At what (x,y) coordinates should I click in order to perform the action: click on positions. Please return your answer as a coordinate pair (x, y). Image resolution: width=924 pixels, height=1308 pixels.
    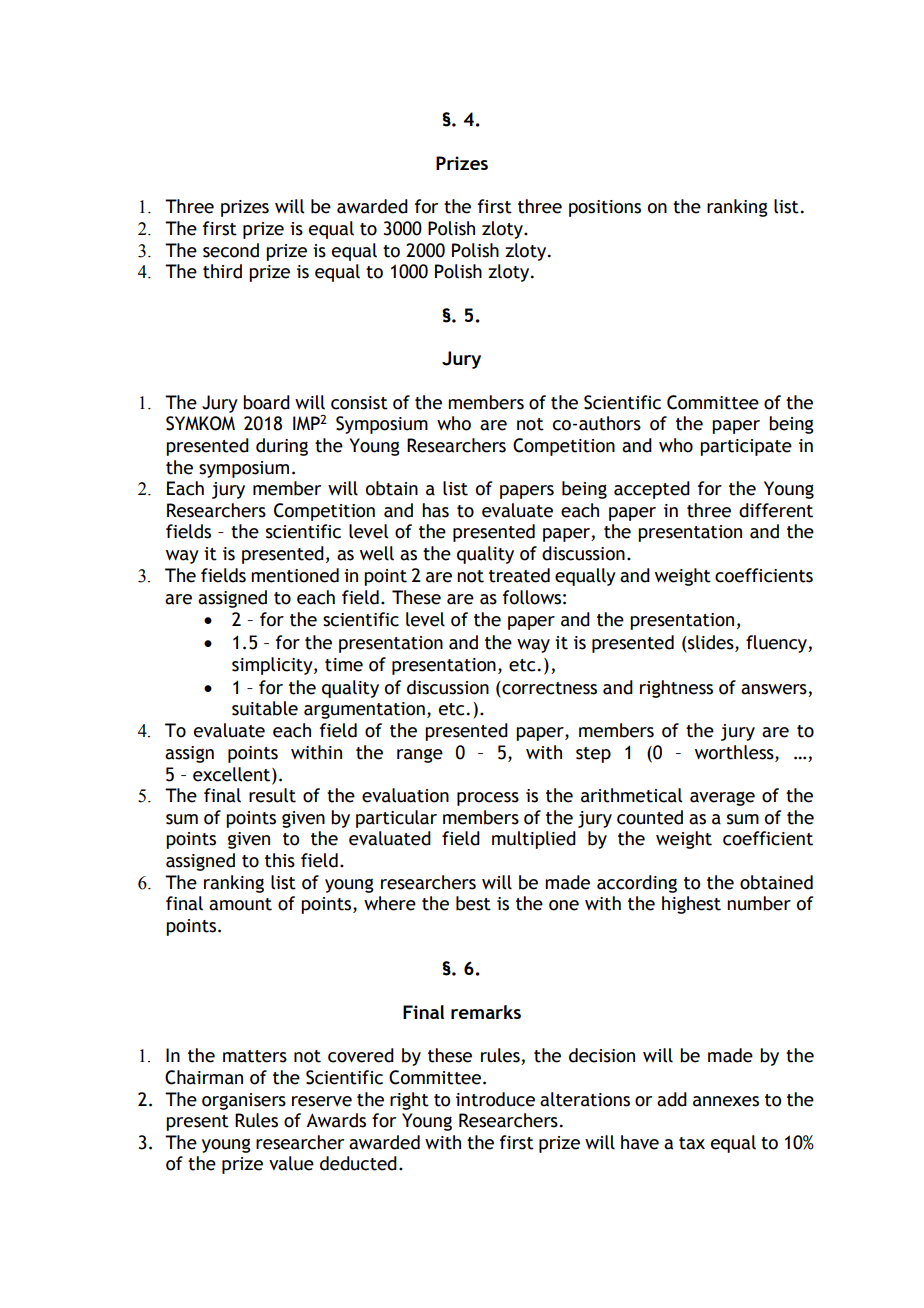
    Looking at the image, I should click on (605, 208).
